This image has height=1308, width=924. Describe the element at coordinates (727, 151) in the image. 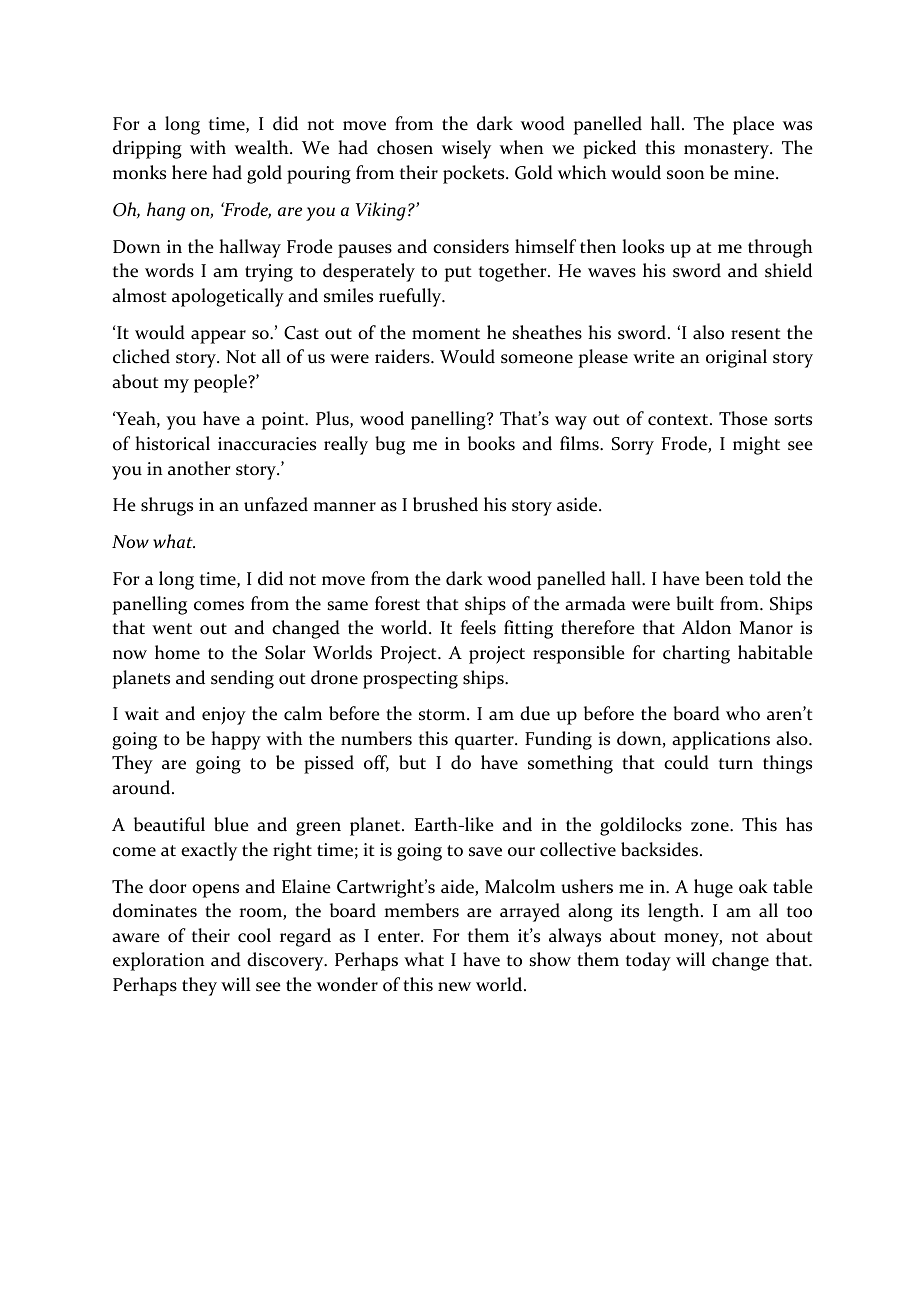

I see `monastery` at that location.
